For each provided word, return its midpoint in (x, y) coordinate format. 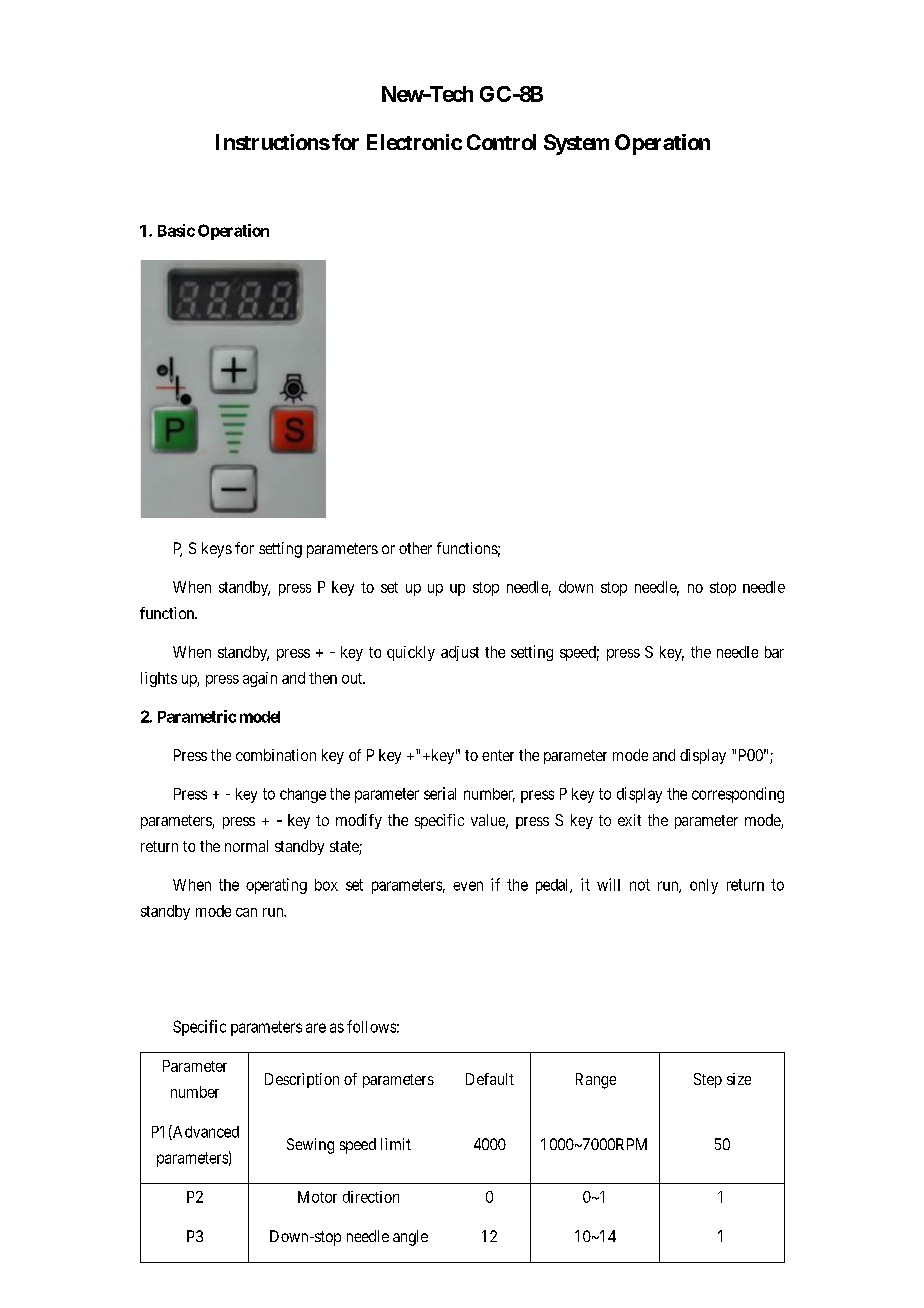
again (260, 679)
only (704, 886)
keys (217, 550)
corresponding (738, 795)
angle (410, 1238)
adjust (460, 653)
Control (501, 142)
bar (774, 652)
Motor (317, 1197)
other (415, 548)
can (246, 912)
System (576, 144)
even (468, 886)
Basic (176, 230)
